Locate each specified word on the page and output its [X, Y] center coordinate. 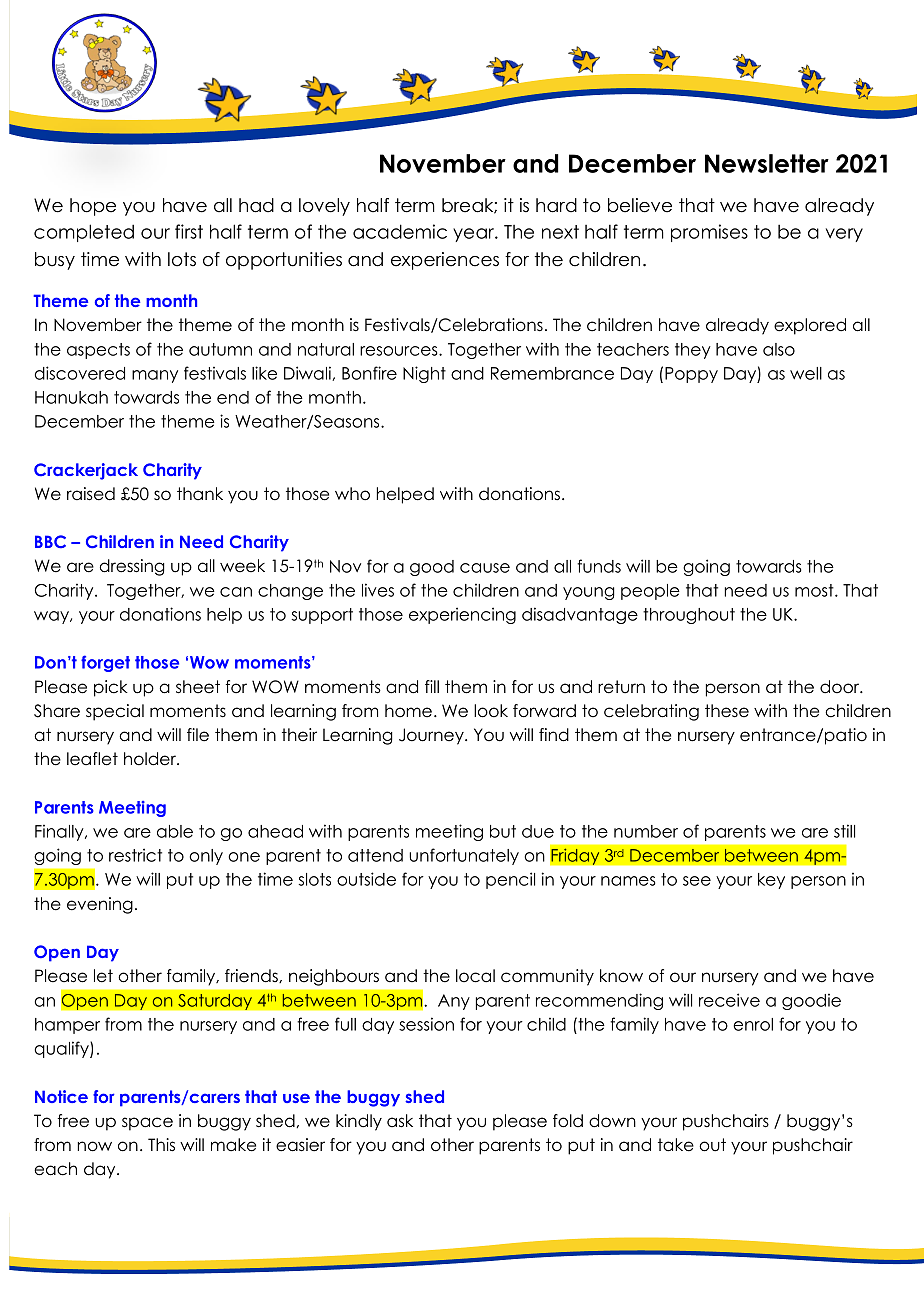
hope [93, 207]
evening [100, 905]
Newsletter [767, 163]
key [771, 881]
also [779, 349]
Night [424, 374]
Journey [432, 736]
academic [400, 231]
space [147, 1124]
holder [151, 759]
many [155, 376]
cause [485, 568]
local [475, 976]
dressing [132, 567]
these [727, 711]
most [815, 590]
